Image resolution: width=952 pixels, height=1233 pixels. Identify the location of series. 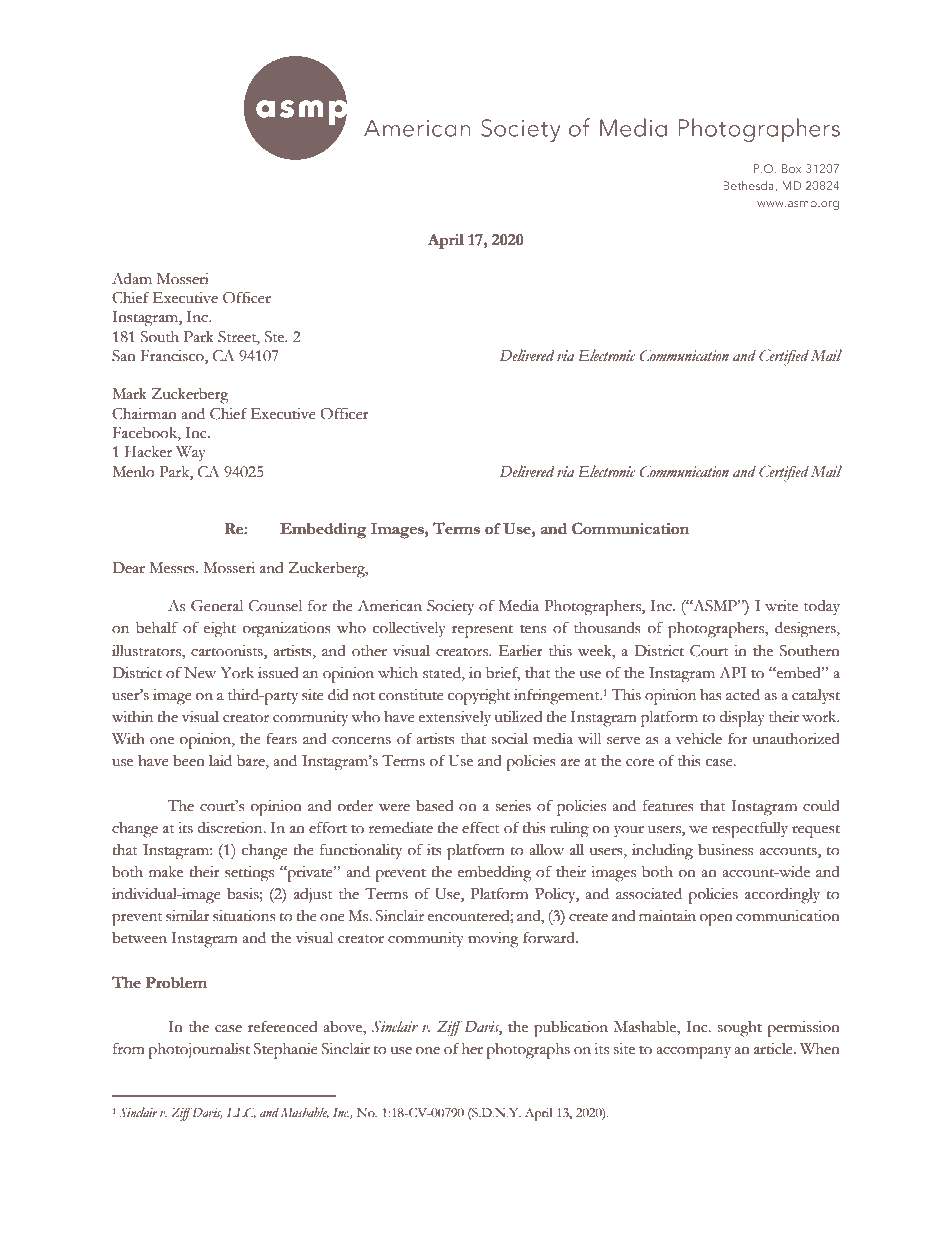
(513, 806).
